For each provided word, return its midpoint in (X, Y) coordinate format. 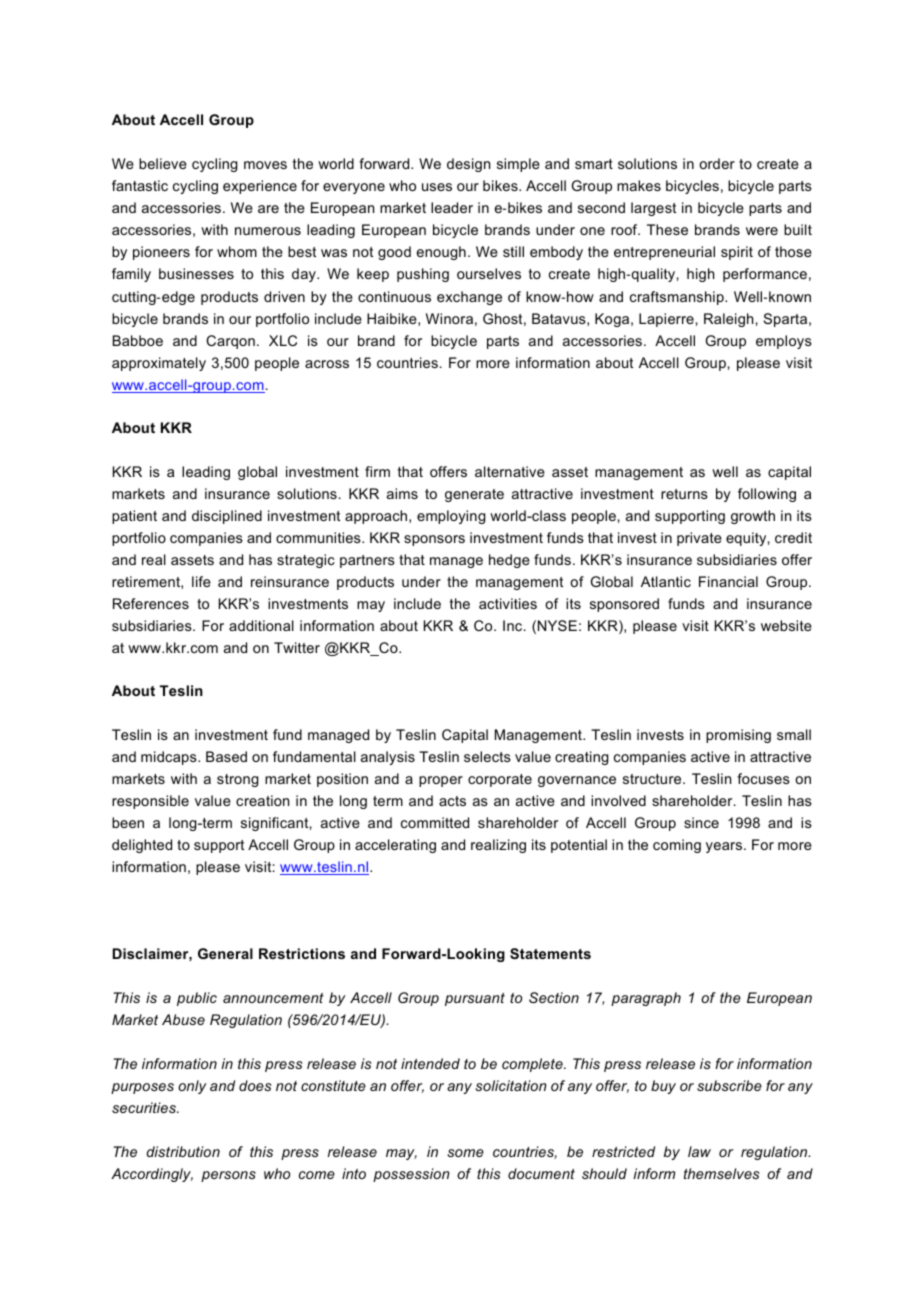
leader (452, 207)
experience (260, 187)
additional (261, 625)
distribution (183, 1151)
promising (738, 736)
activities (508, 603)
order (717, 163)
